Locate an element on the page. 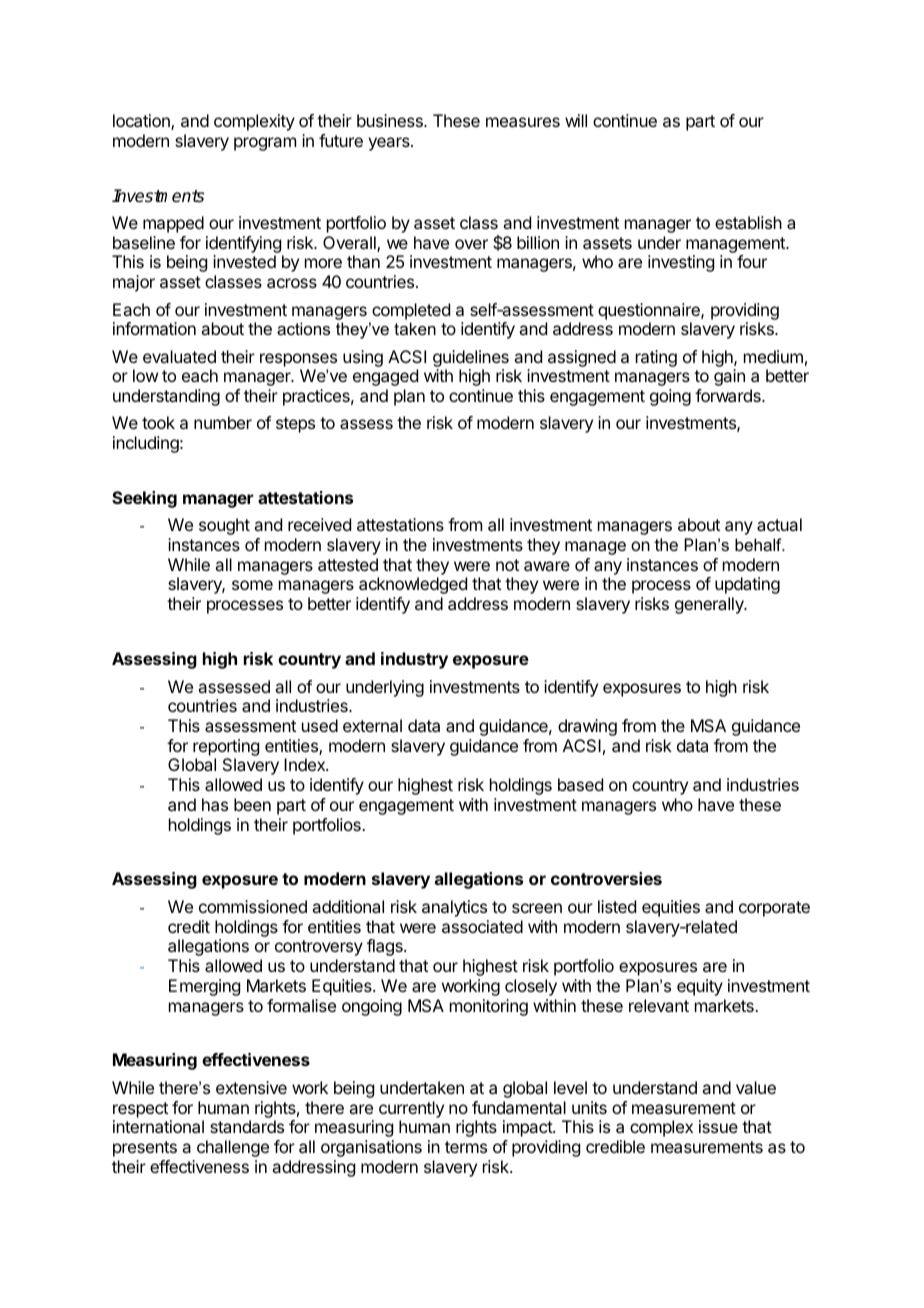 This image has width=924, height=1308. generally is located at coordinates (710, 605).
